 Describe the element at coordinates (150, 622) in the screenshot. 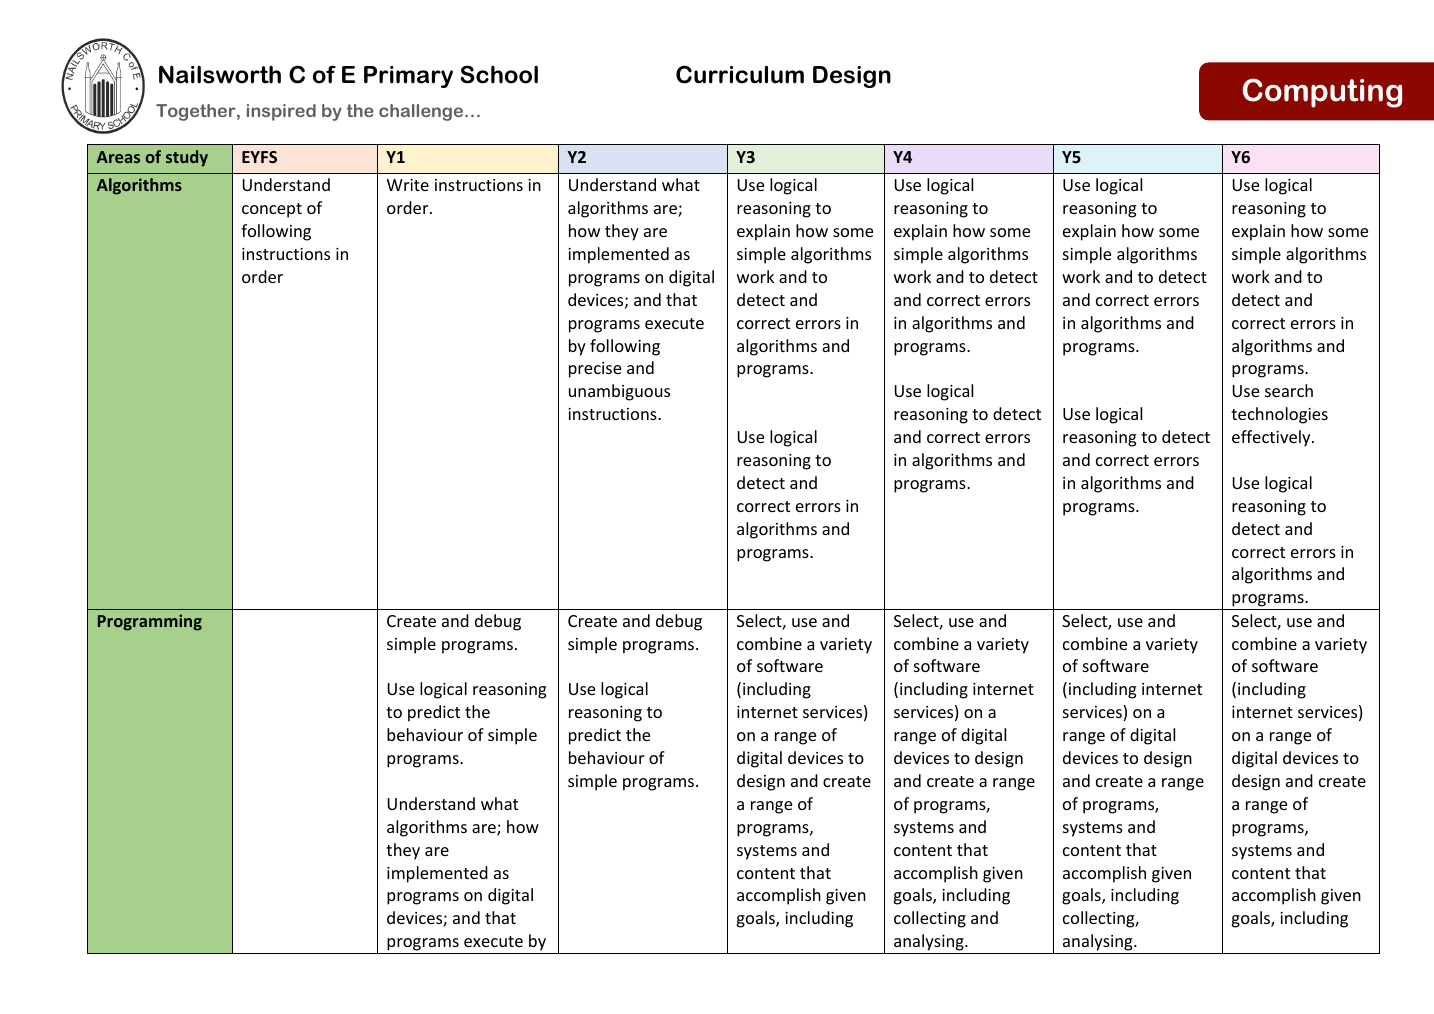

I see `Programming` at that location.
